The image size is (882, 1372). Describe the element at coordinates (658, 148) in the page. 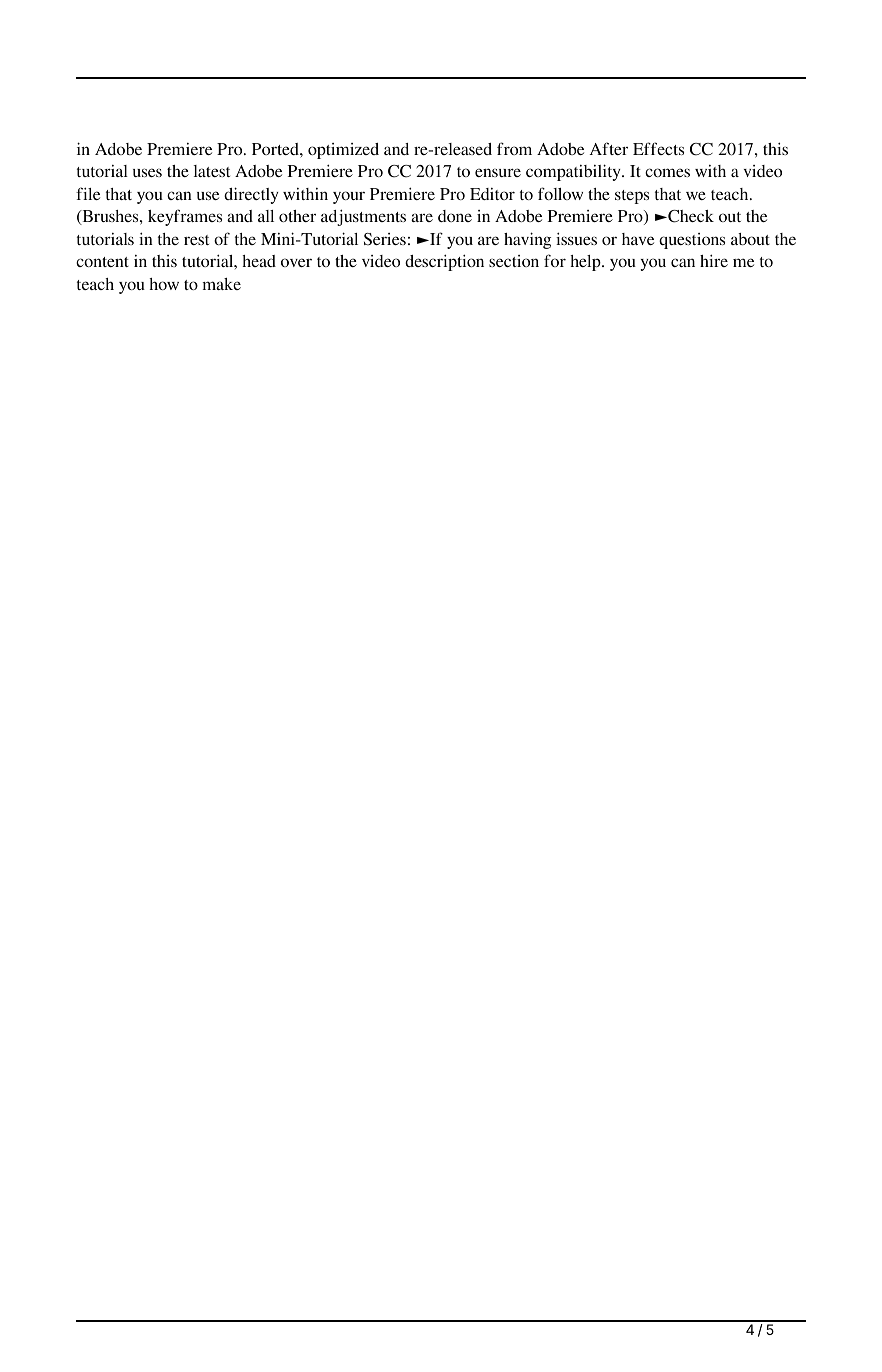

I see `Effects` at that location.
